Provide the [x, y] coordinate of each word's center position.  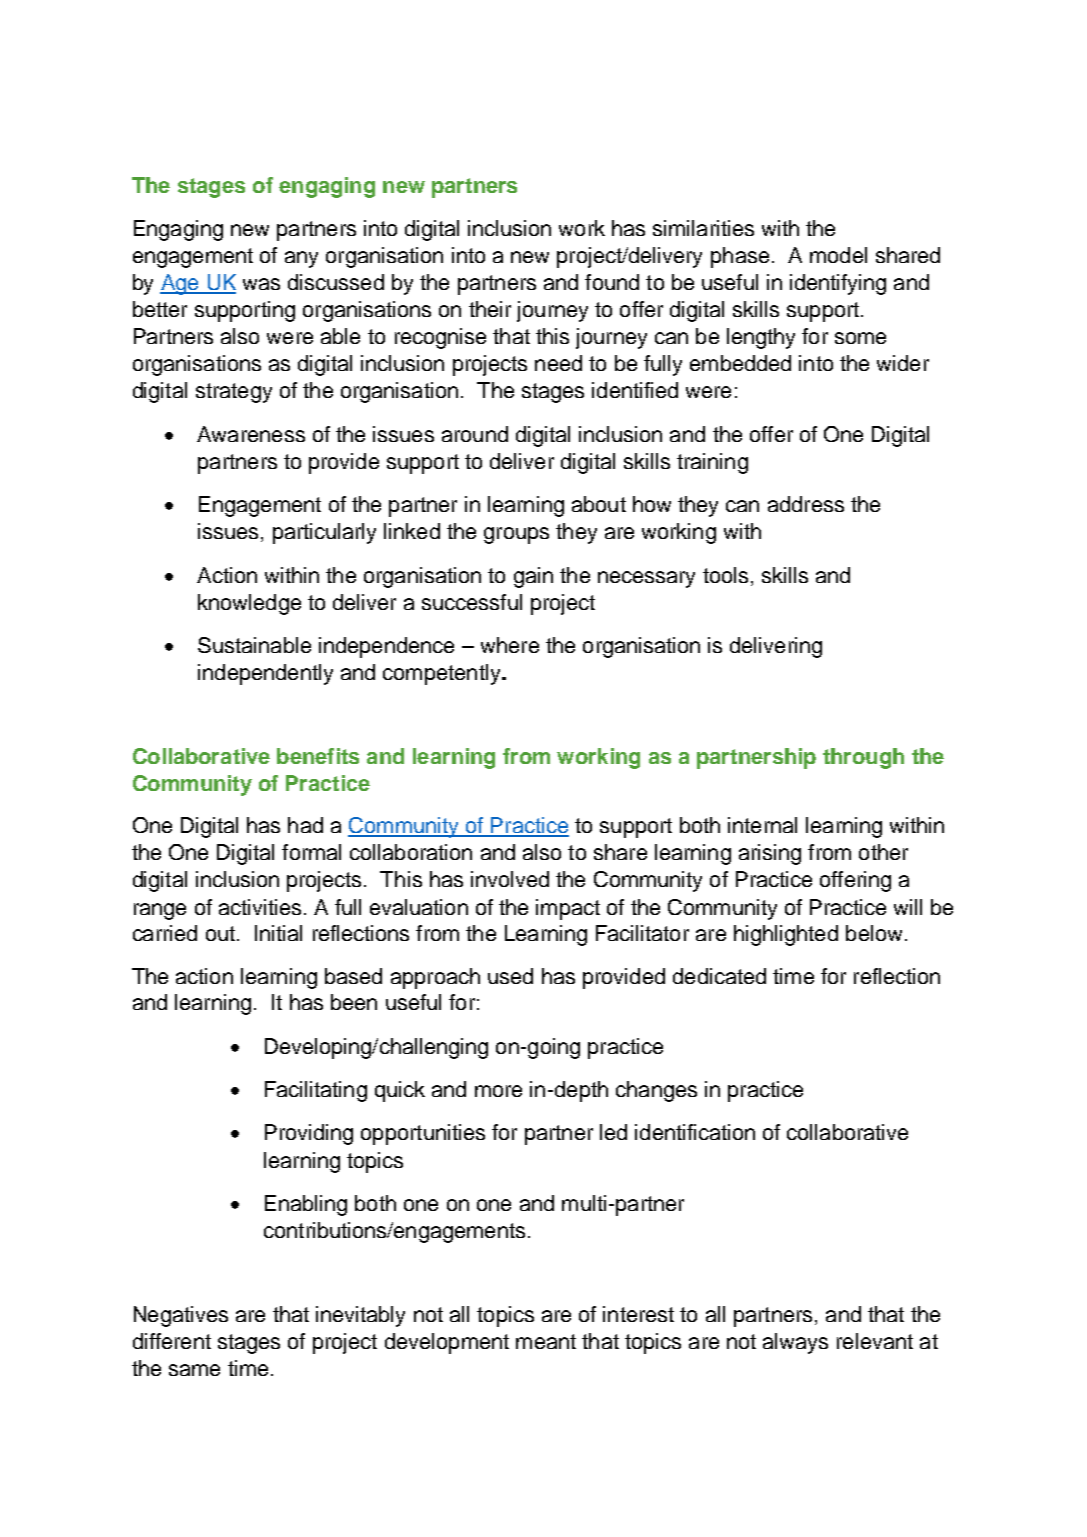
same [194, 1370]
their [490, 309]
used [510, 976]
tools [725, 575]
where [510, 645]
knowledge [249, 604]
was [261, 284]
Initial [278, 933]
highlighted [786, 935]
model [838, 255]
